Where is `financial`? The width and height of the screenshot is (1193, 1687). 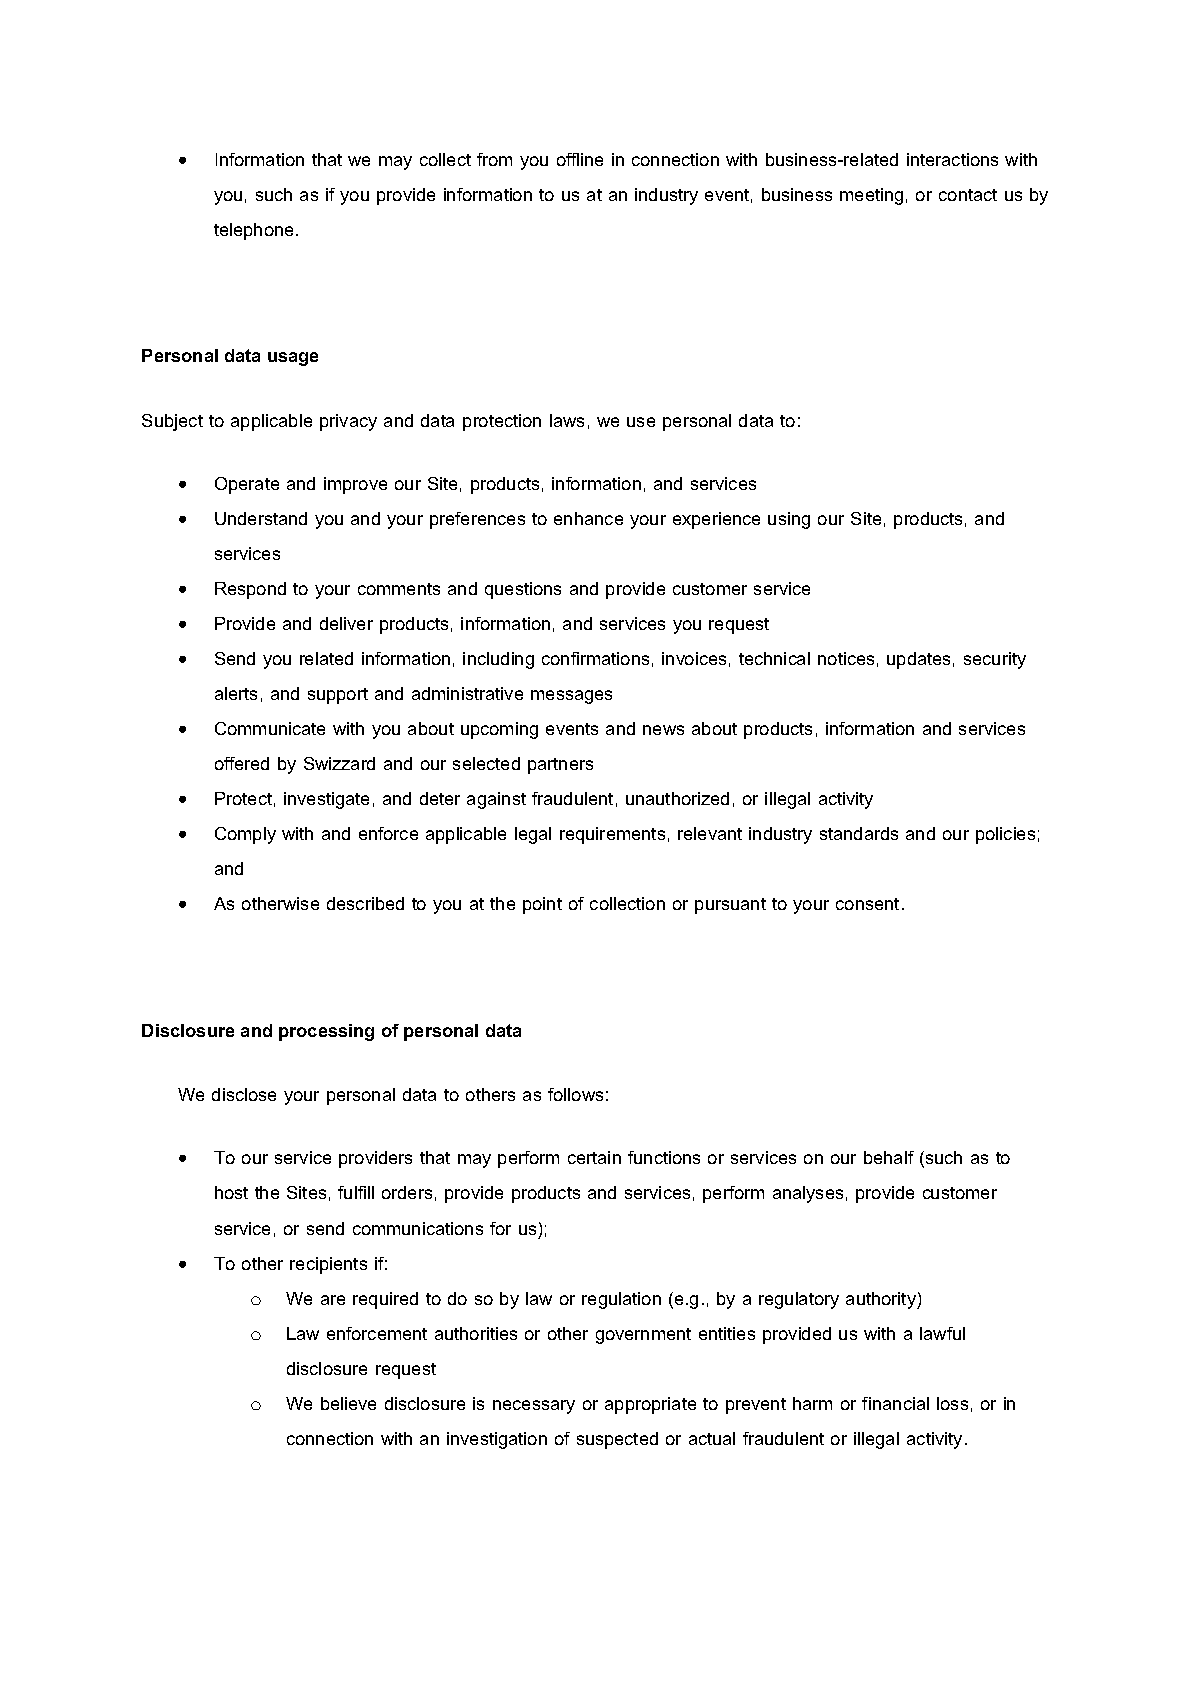 financial is located at coordinates (895, 1403).
